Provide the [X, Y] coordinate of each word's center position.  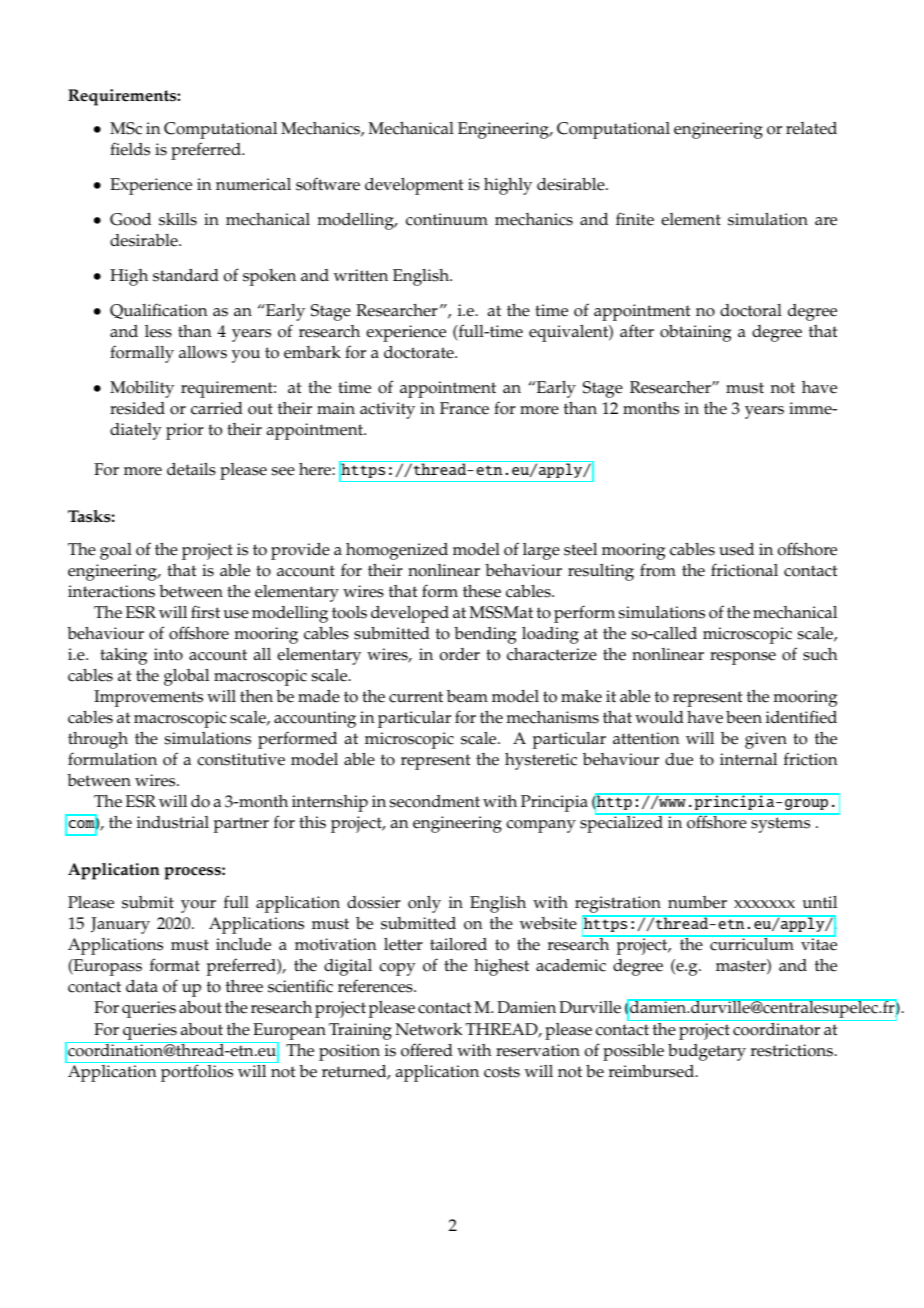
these [482, 591]
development [414, 186]
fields [130, 149]
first [205, 612]
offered [427, 1050]
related [811, 128]
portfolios [197, 1072]
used [736, 549]
